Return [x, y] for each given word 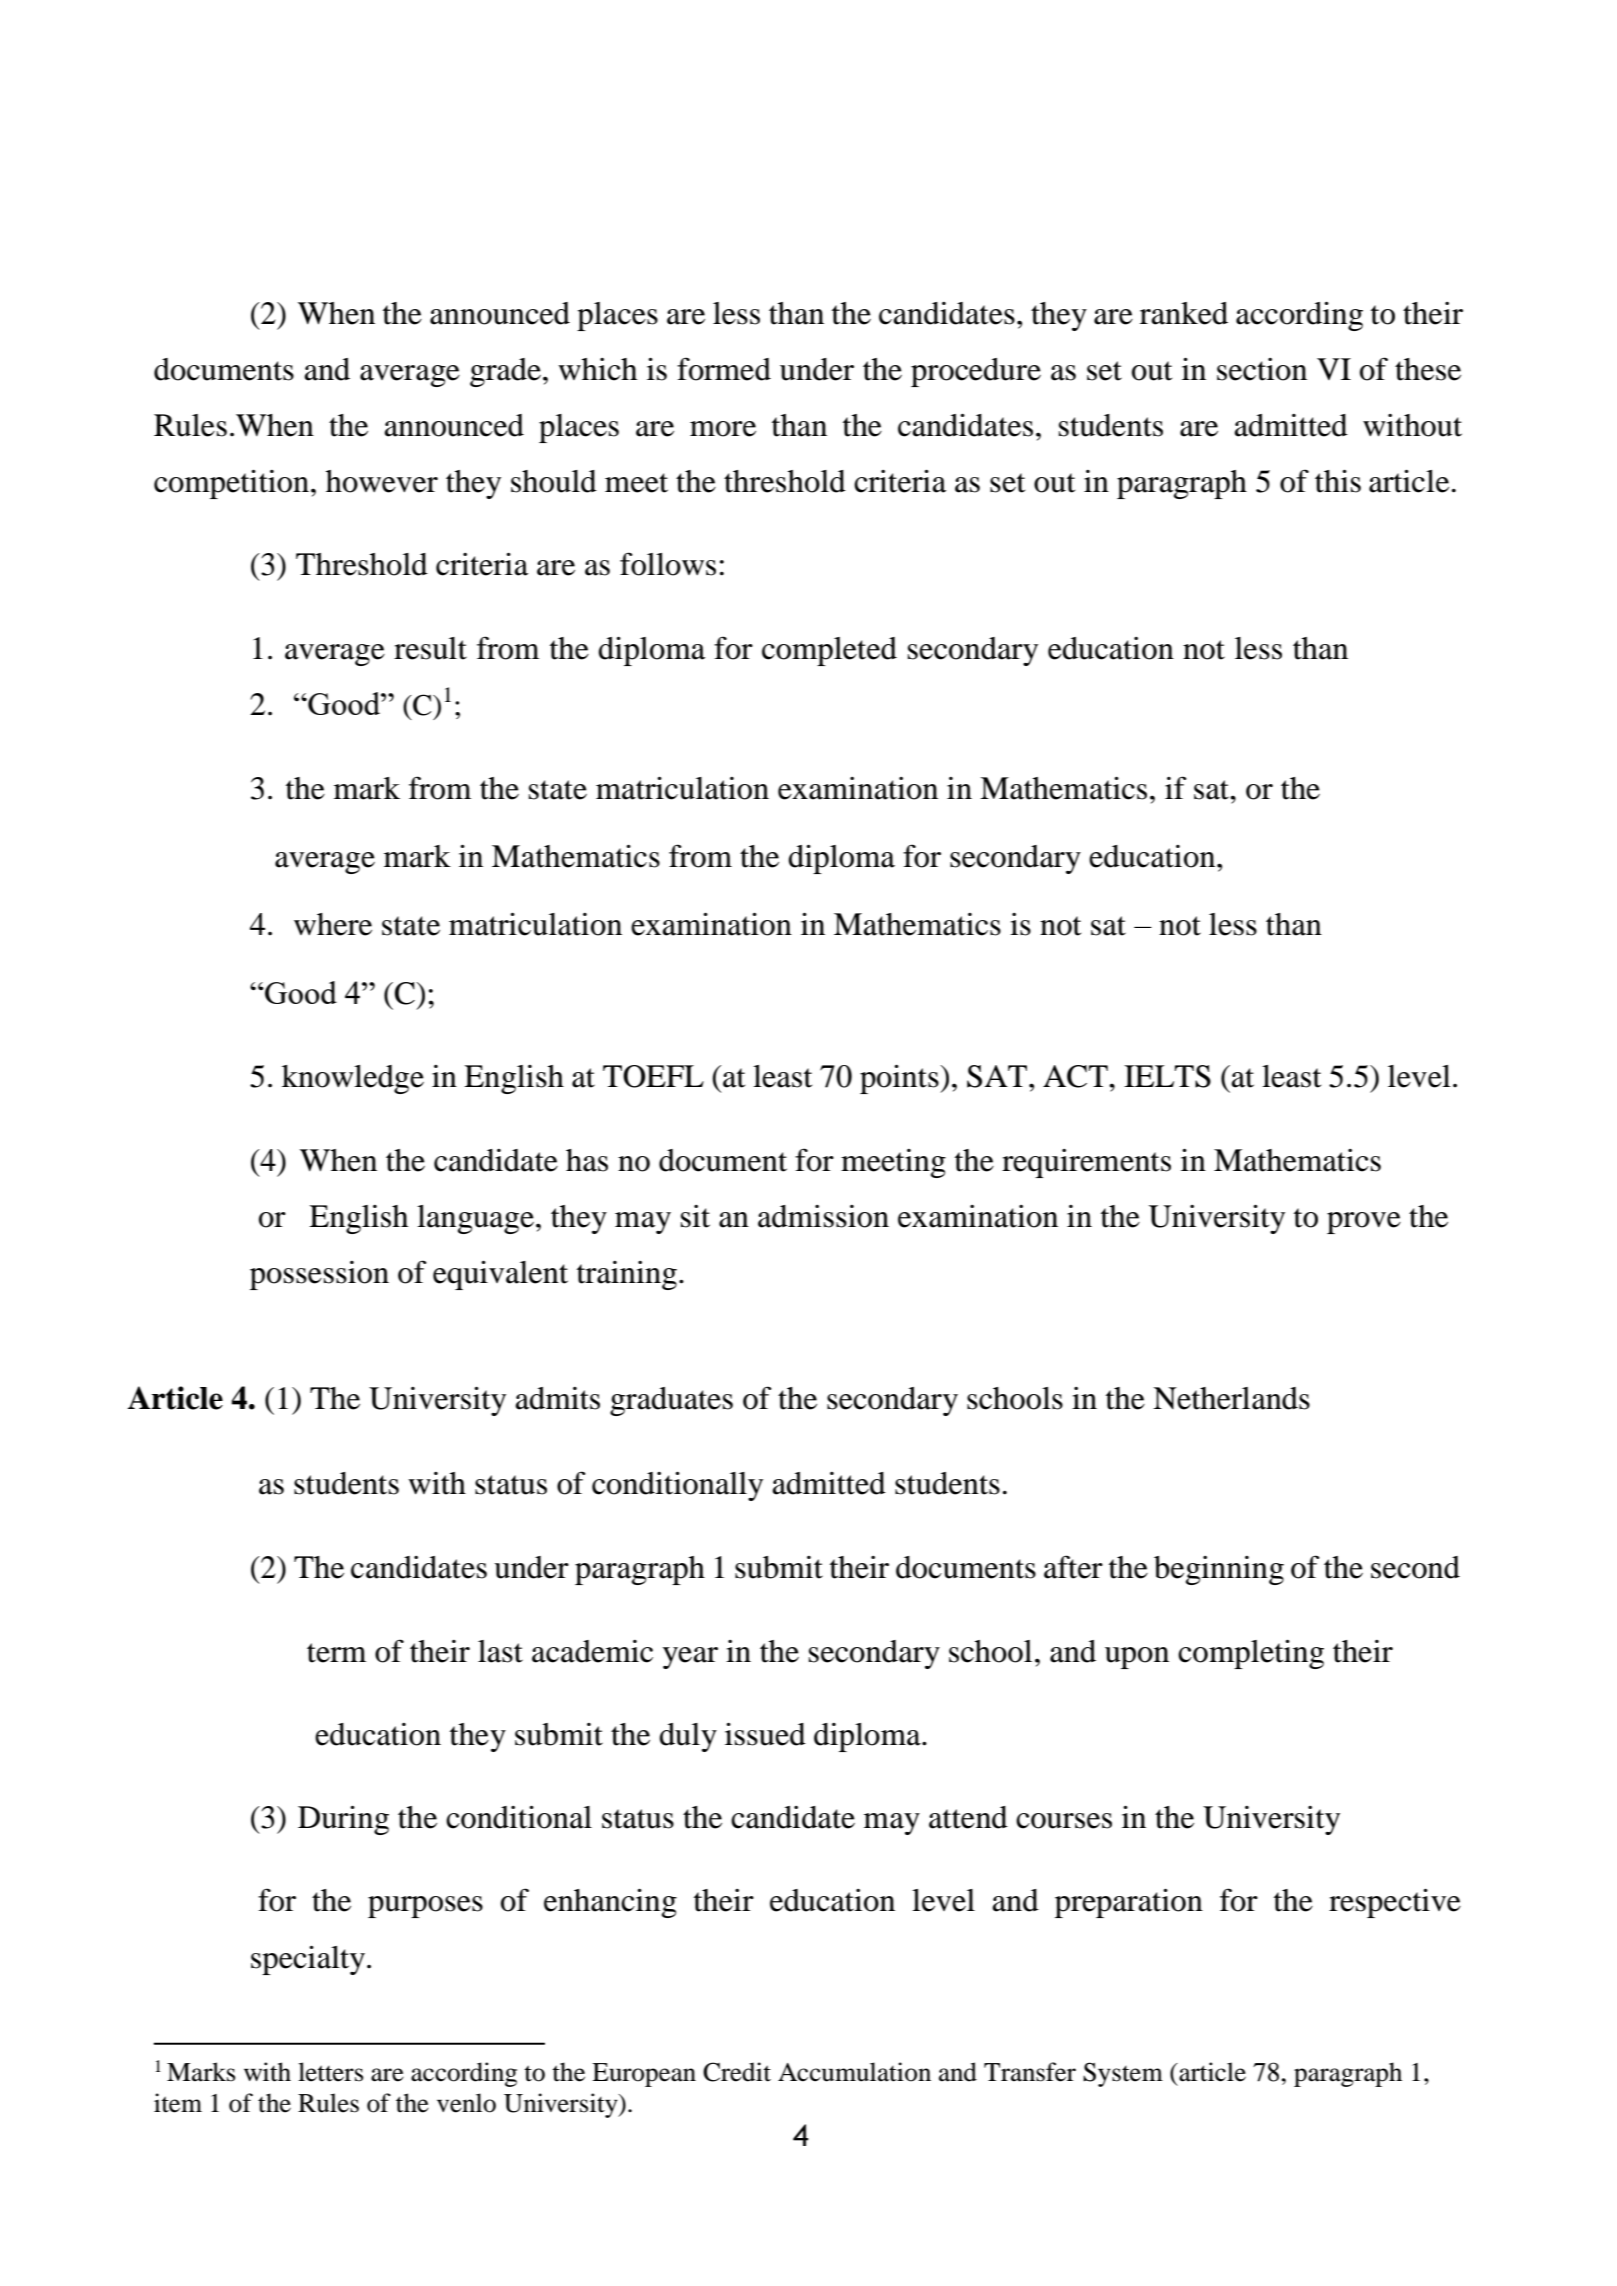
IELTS [1167, 1076]
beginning [1219, 1570]
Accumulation [854, 2072]
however [382, 481]
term [336, 1653]
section [1262, 369]
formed [724, 369]
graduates [671, 1401]
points [900, 1079]
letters [330, 2072]
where [333, 924]
